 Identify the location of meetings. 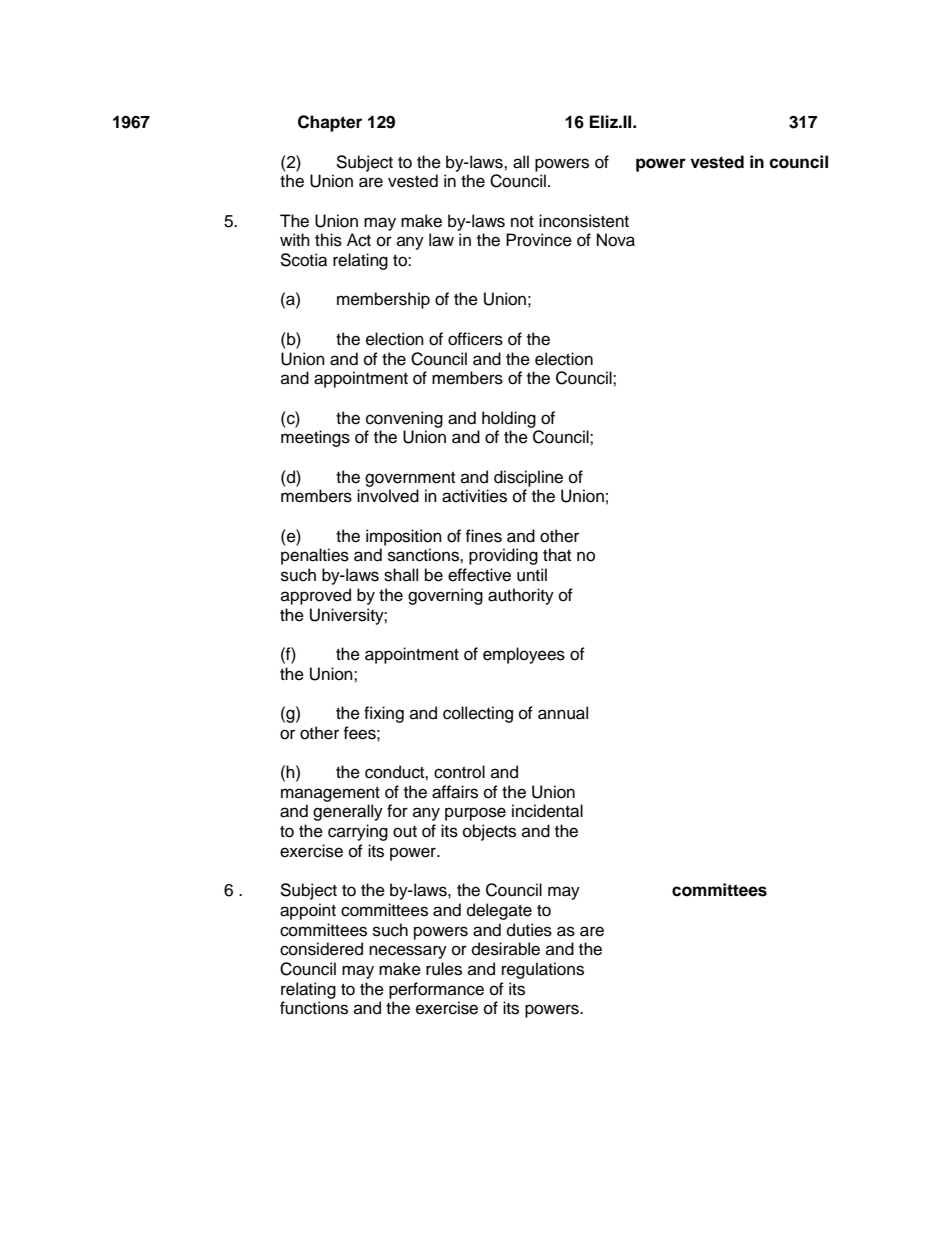
(315, 438).
